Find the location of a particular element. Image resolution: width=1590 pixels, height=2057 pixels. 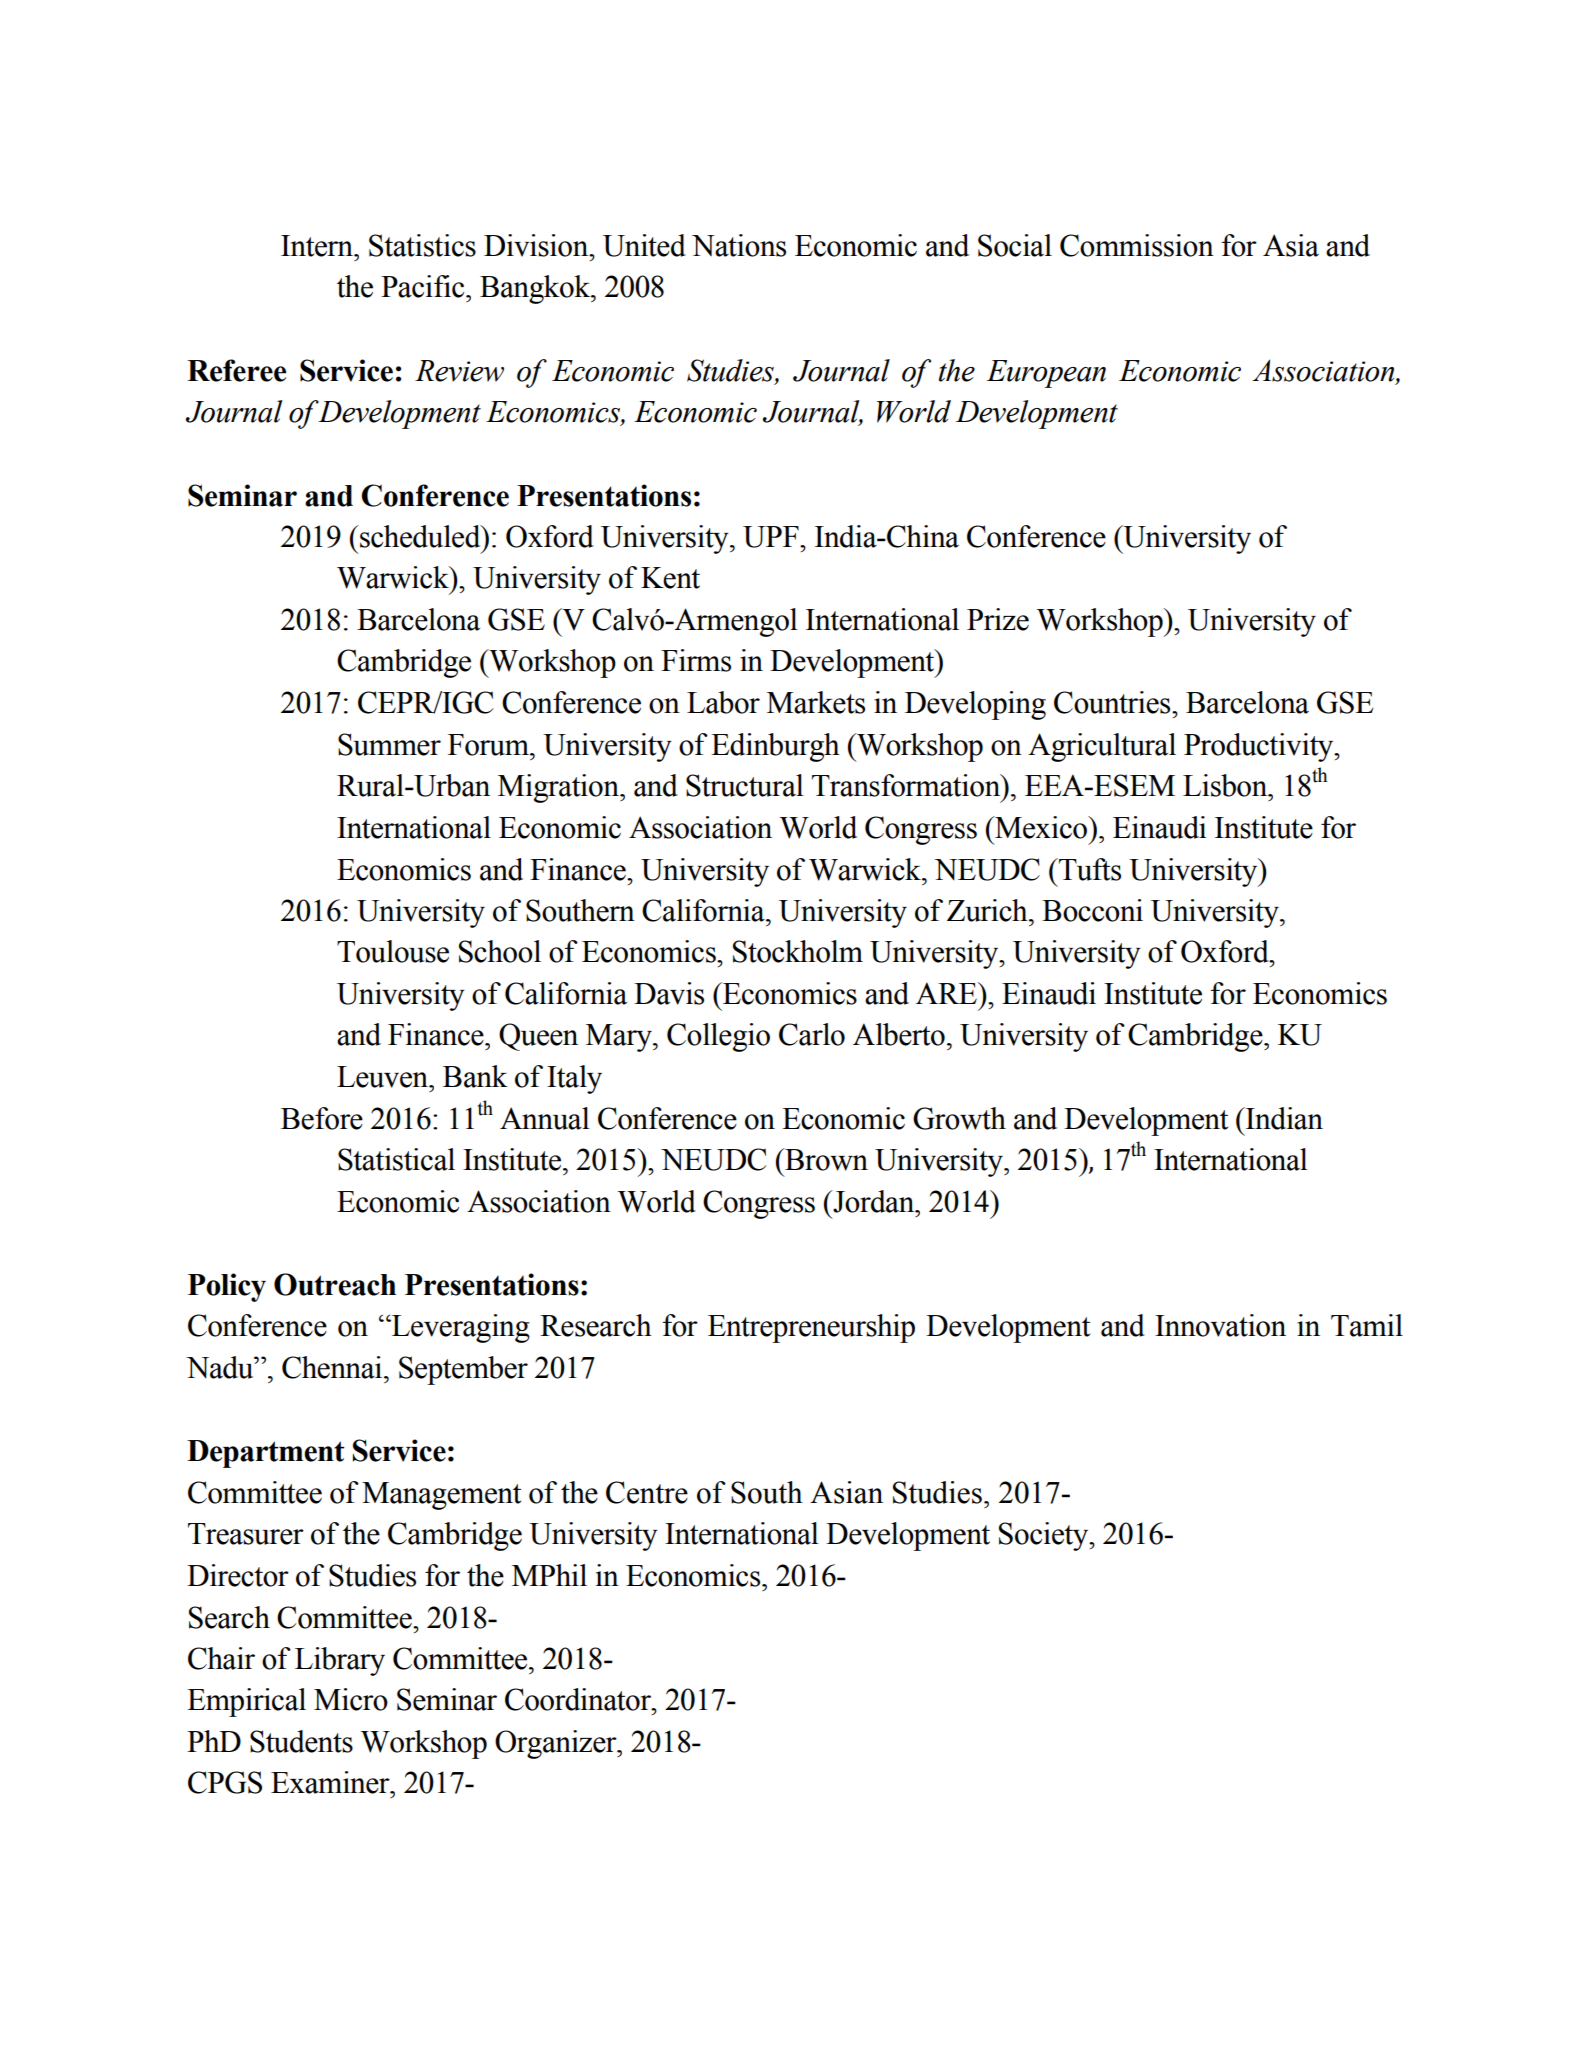

Micro is located at coordinates (351, 1699).
